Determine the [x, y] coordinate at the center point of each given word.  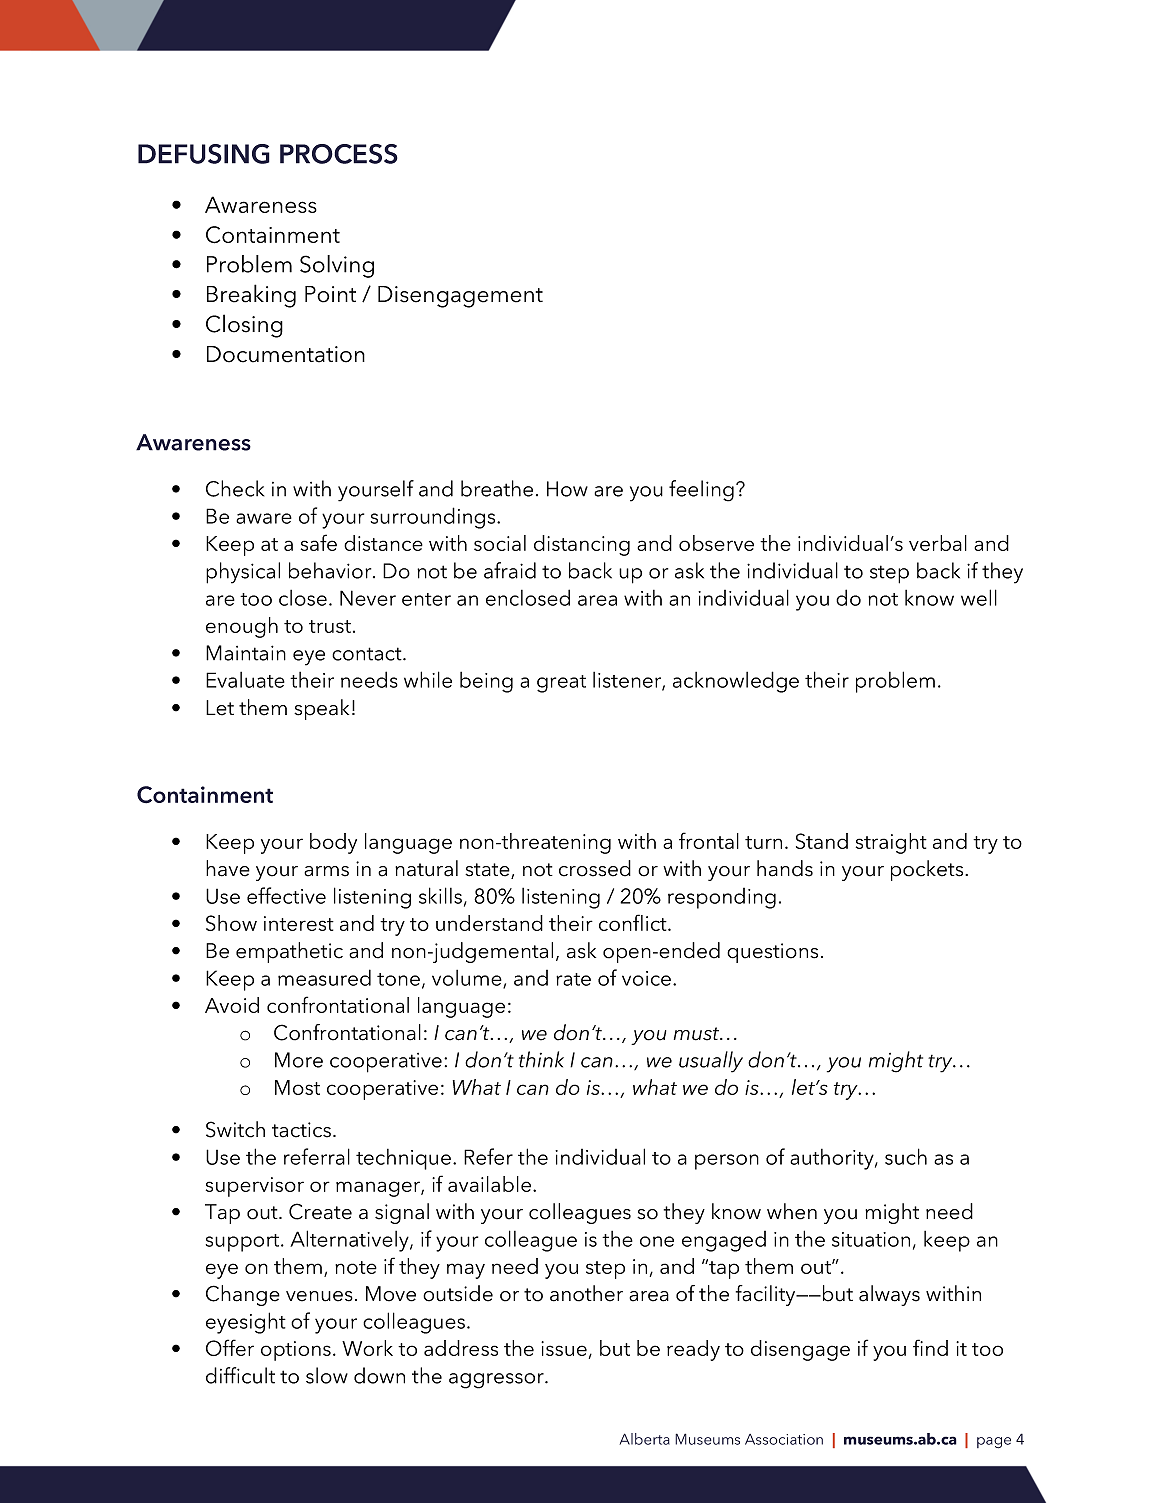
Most [297, 1087]
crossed [595, 868]
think [541, 1059]
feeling [701, 491]
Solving [337, 266]
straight [891, 843]
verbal [938, 543]
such [906, 1156]
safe [319, 542]
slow [327, 1375]
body [333, 843]
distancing [582, 545]
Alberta [644, 1439]
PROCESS [339, 154]
